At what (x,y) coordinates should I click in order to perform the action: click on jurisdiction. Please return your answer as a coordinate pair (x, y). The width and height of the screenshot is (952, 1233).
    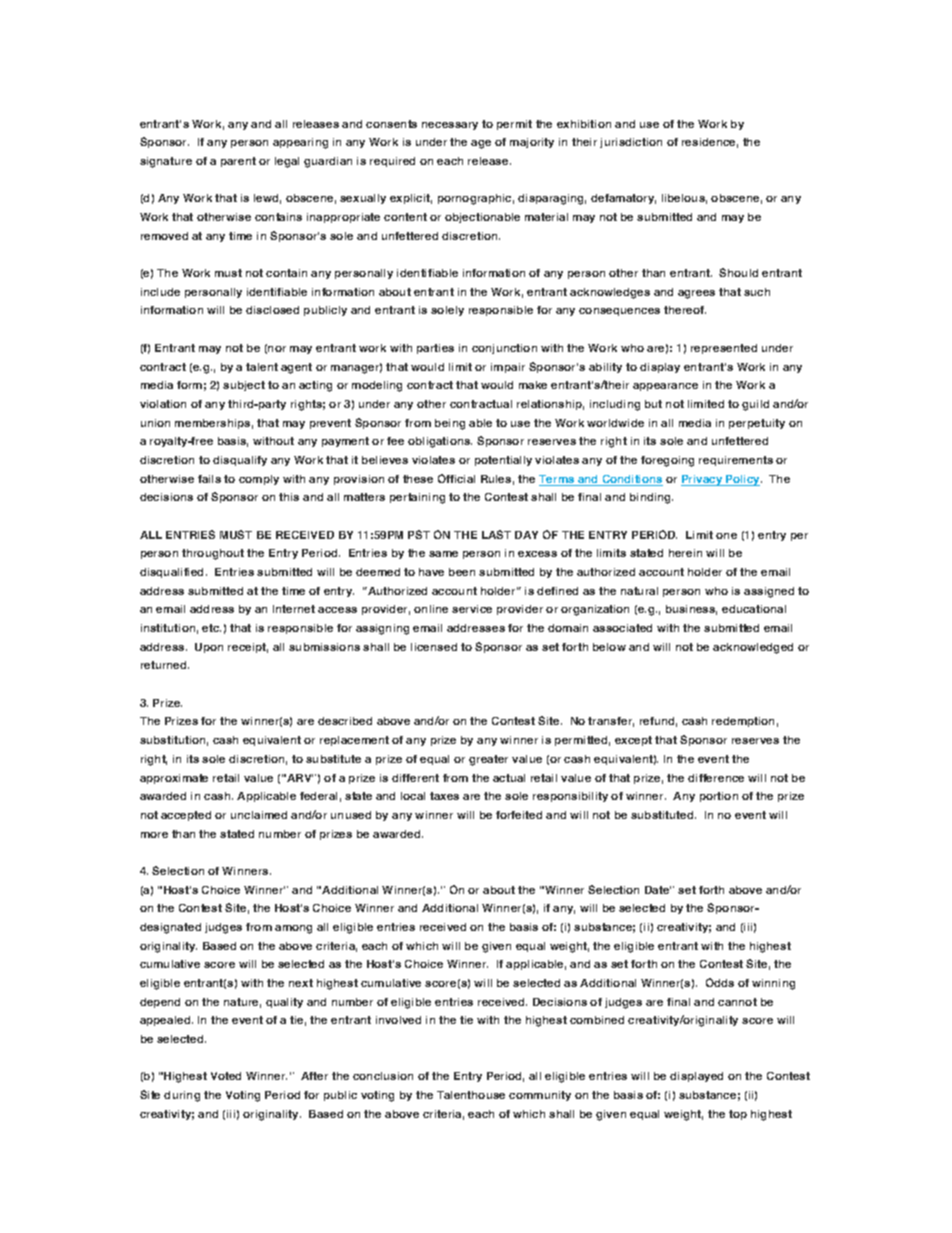
    Looking at the image, I should click on (631, 143).
